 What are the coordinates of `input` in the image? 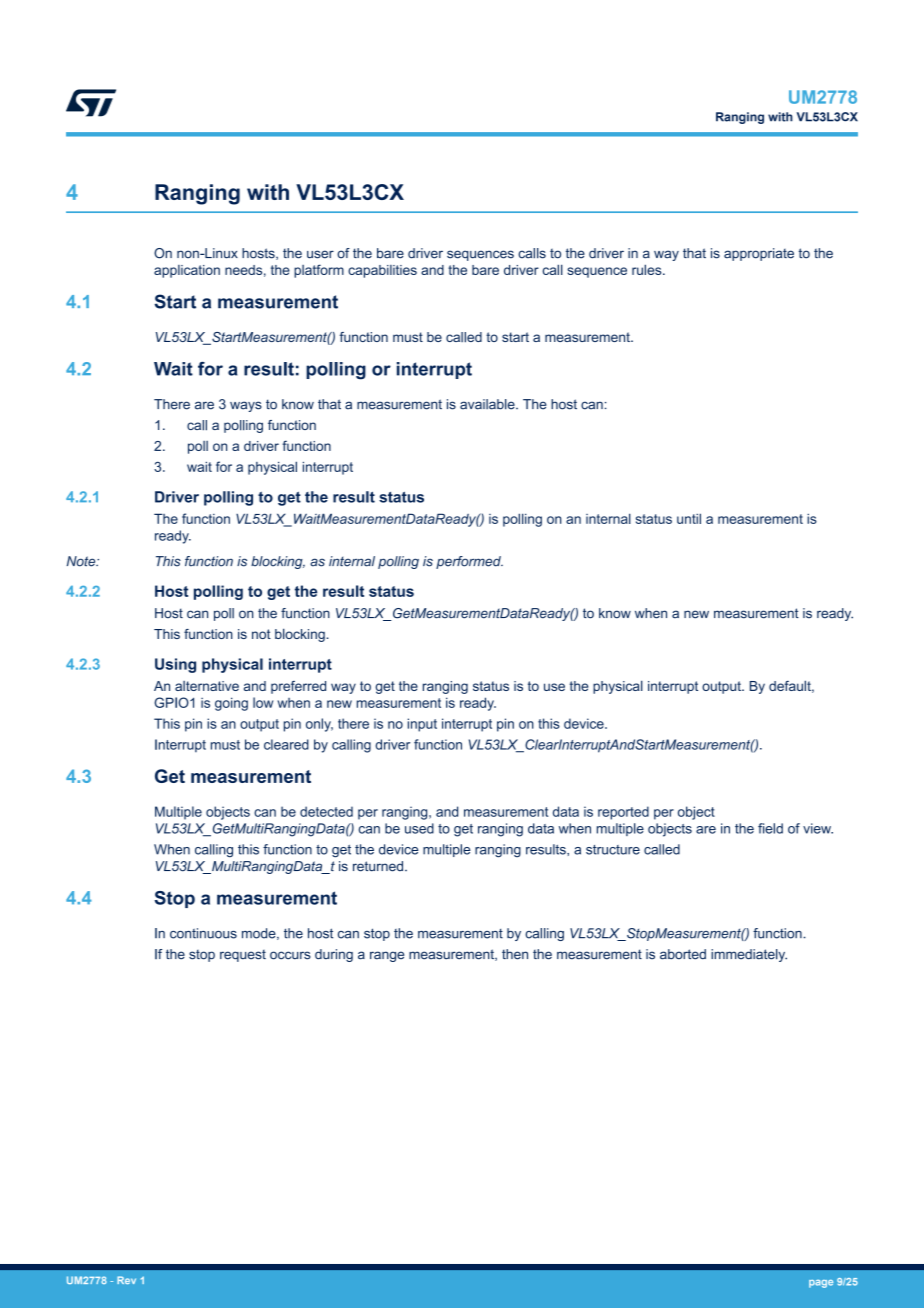 It's located at (422, 725).
